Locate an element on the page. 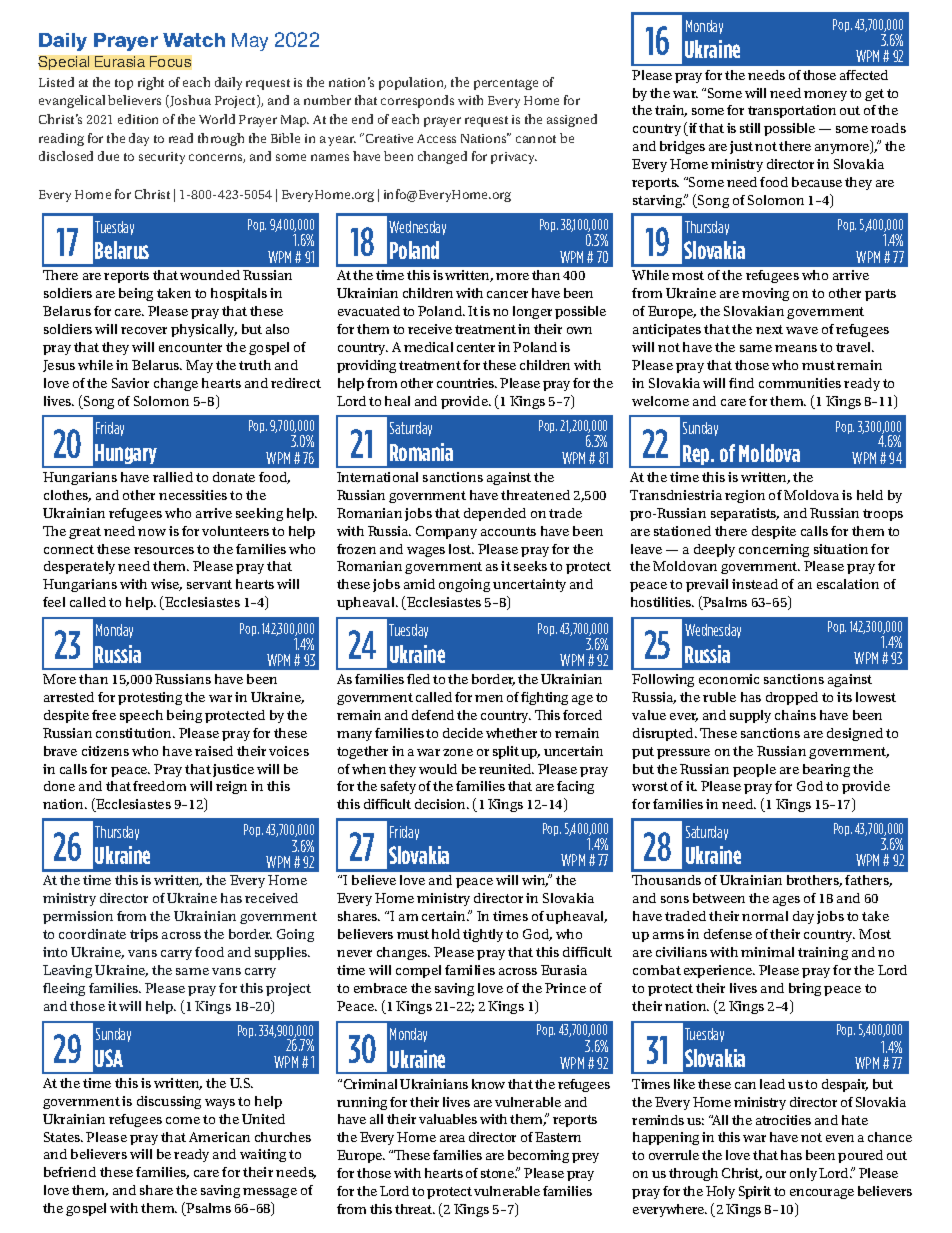 Image resolution: width=952 pixels, height=1233 pixels. separatists is located at coordinates (745, 514).
